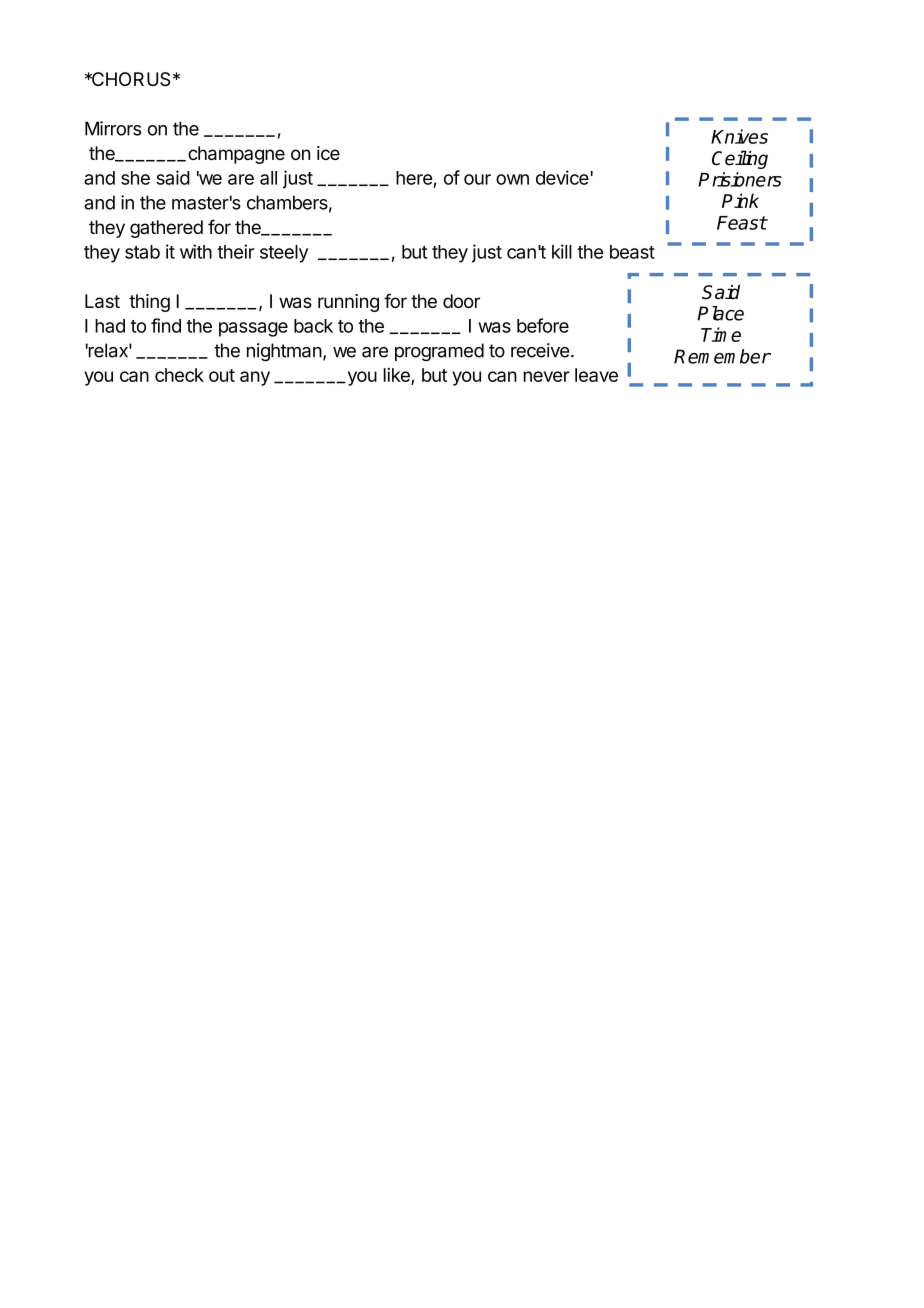 The width and height of the page is (924, 1308). I want to click on find, so click(166, 325).
